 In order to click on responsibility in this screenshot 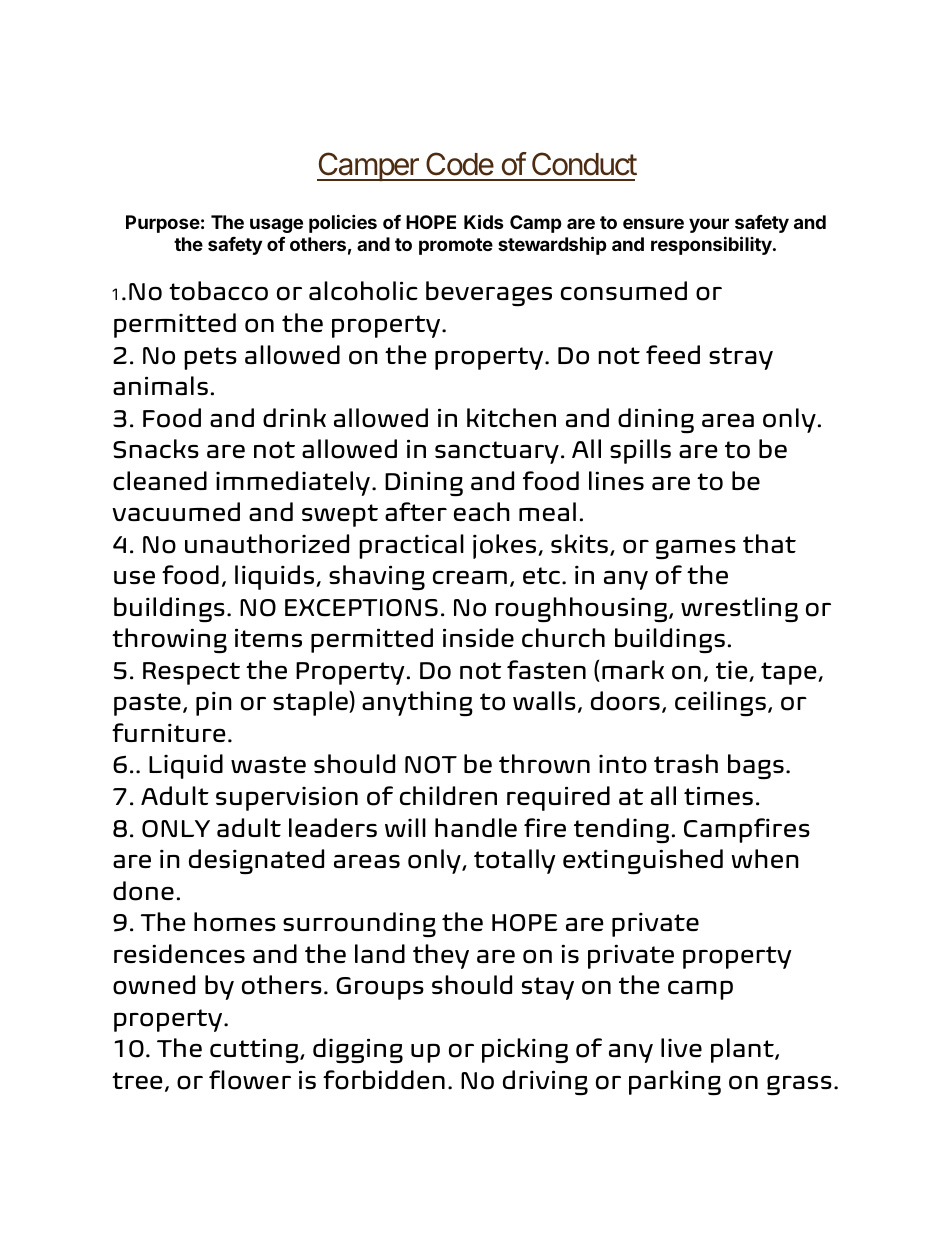, I will do `click(712, 245)`.
